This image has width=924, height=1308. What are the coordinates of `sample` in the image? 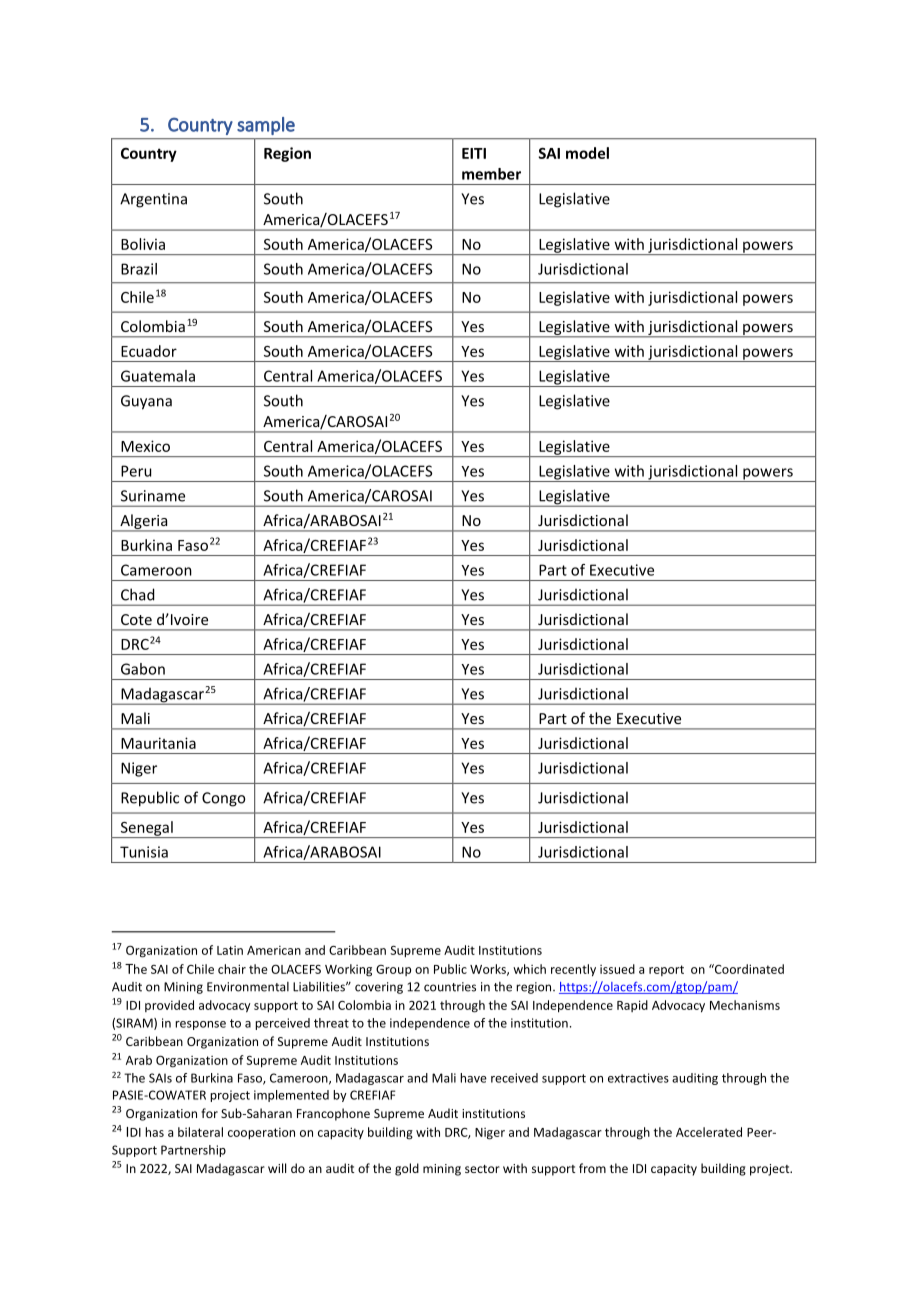 It's located at (266, 126).
